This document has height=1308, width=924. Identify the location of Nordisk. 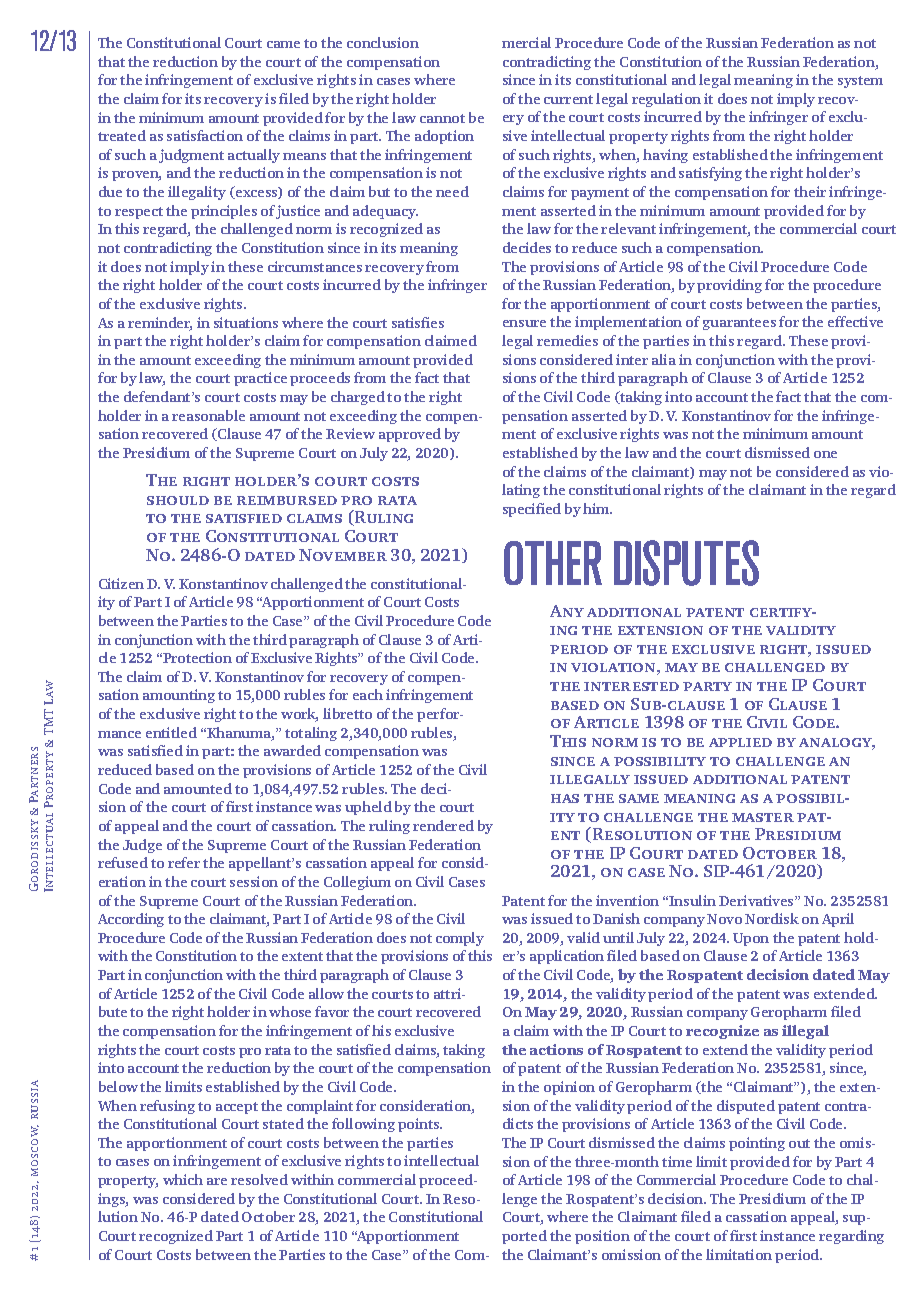
(772, 918).
